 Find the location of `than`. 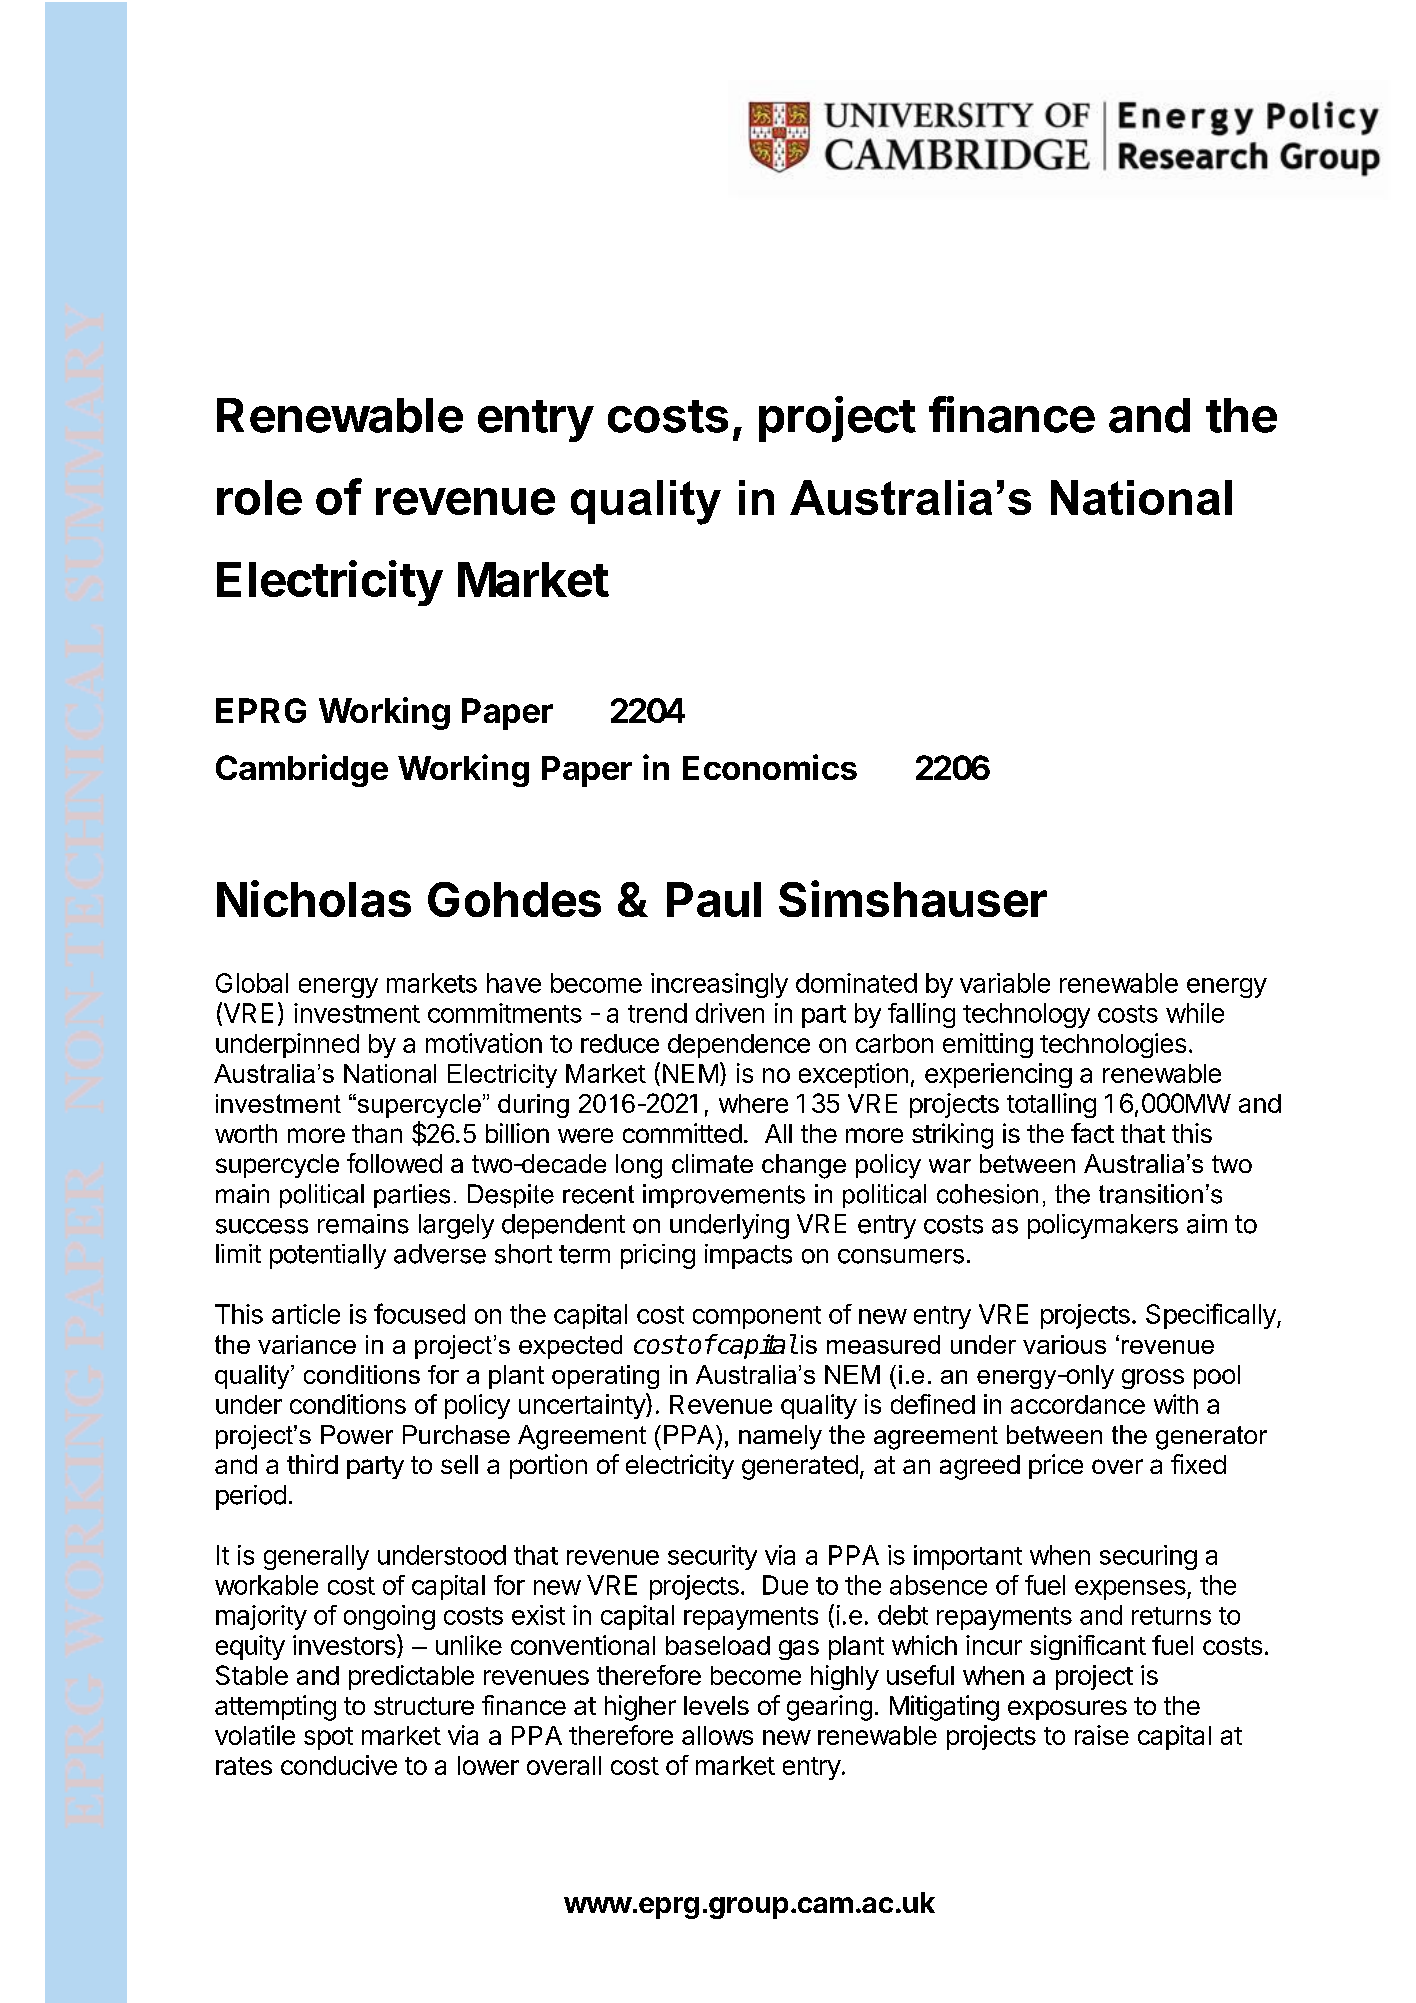

than is located at coordinates (377, 1133).
